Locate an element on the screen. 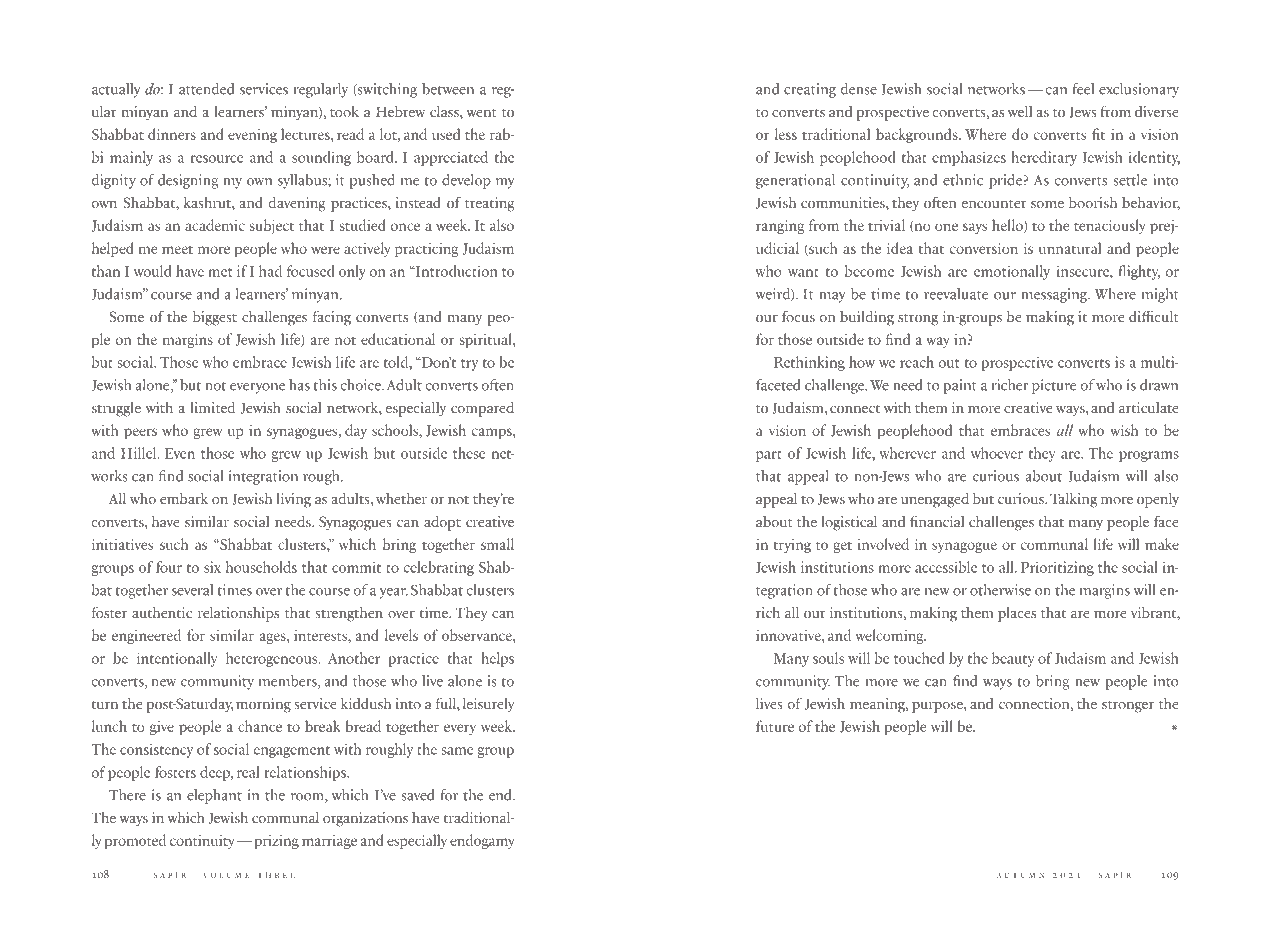  beauty is located at coordinates (1013, 659).
